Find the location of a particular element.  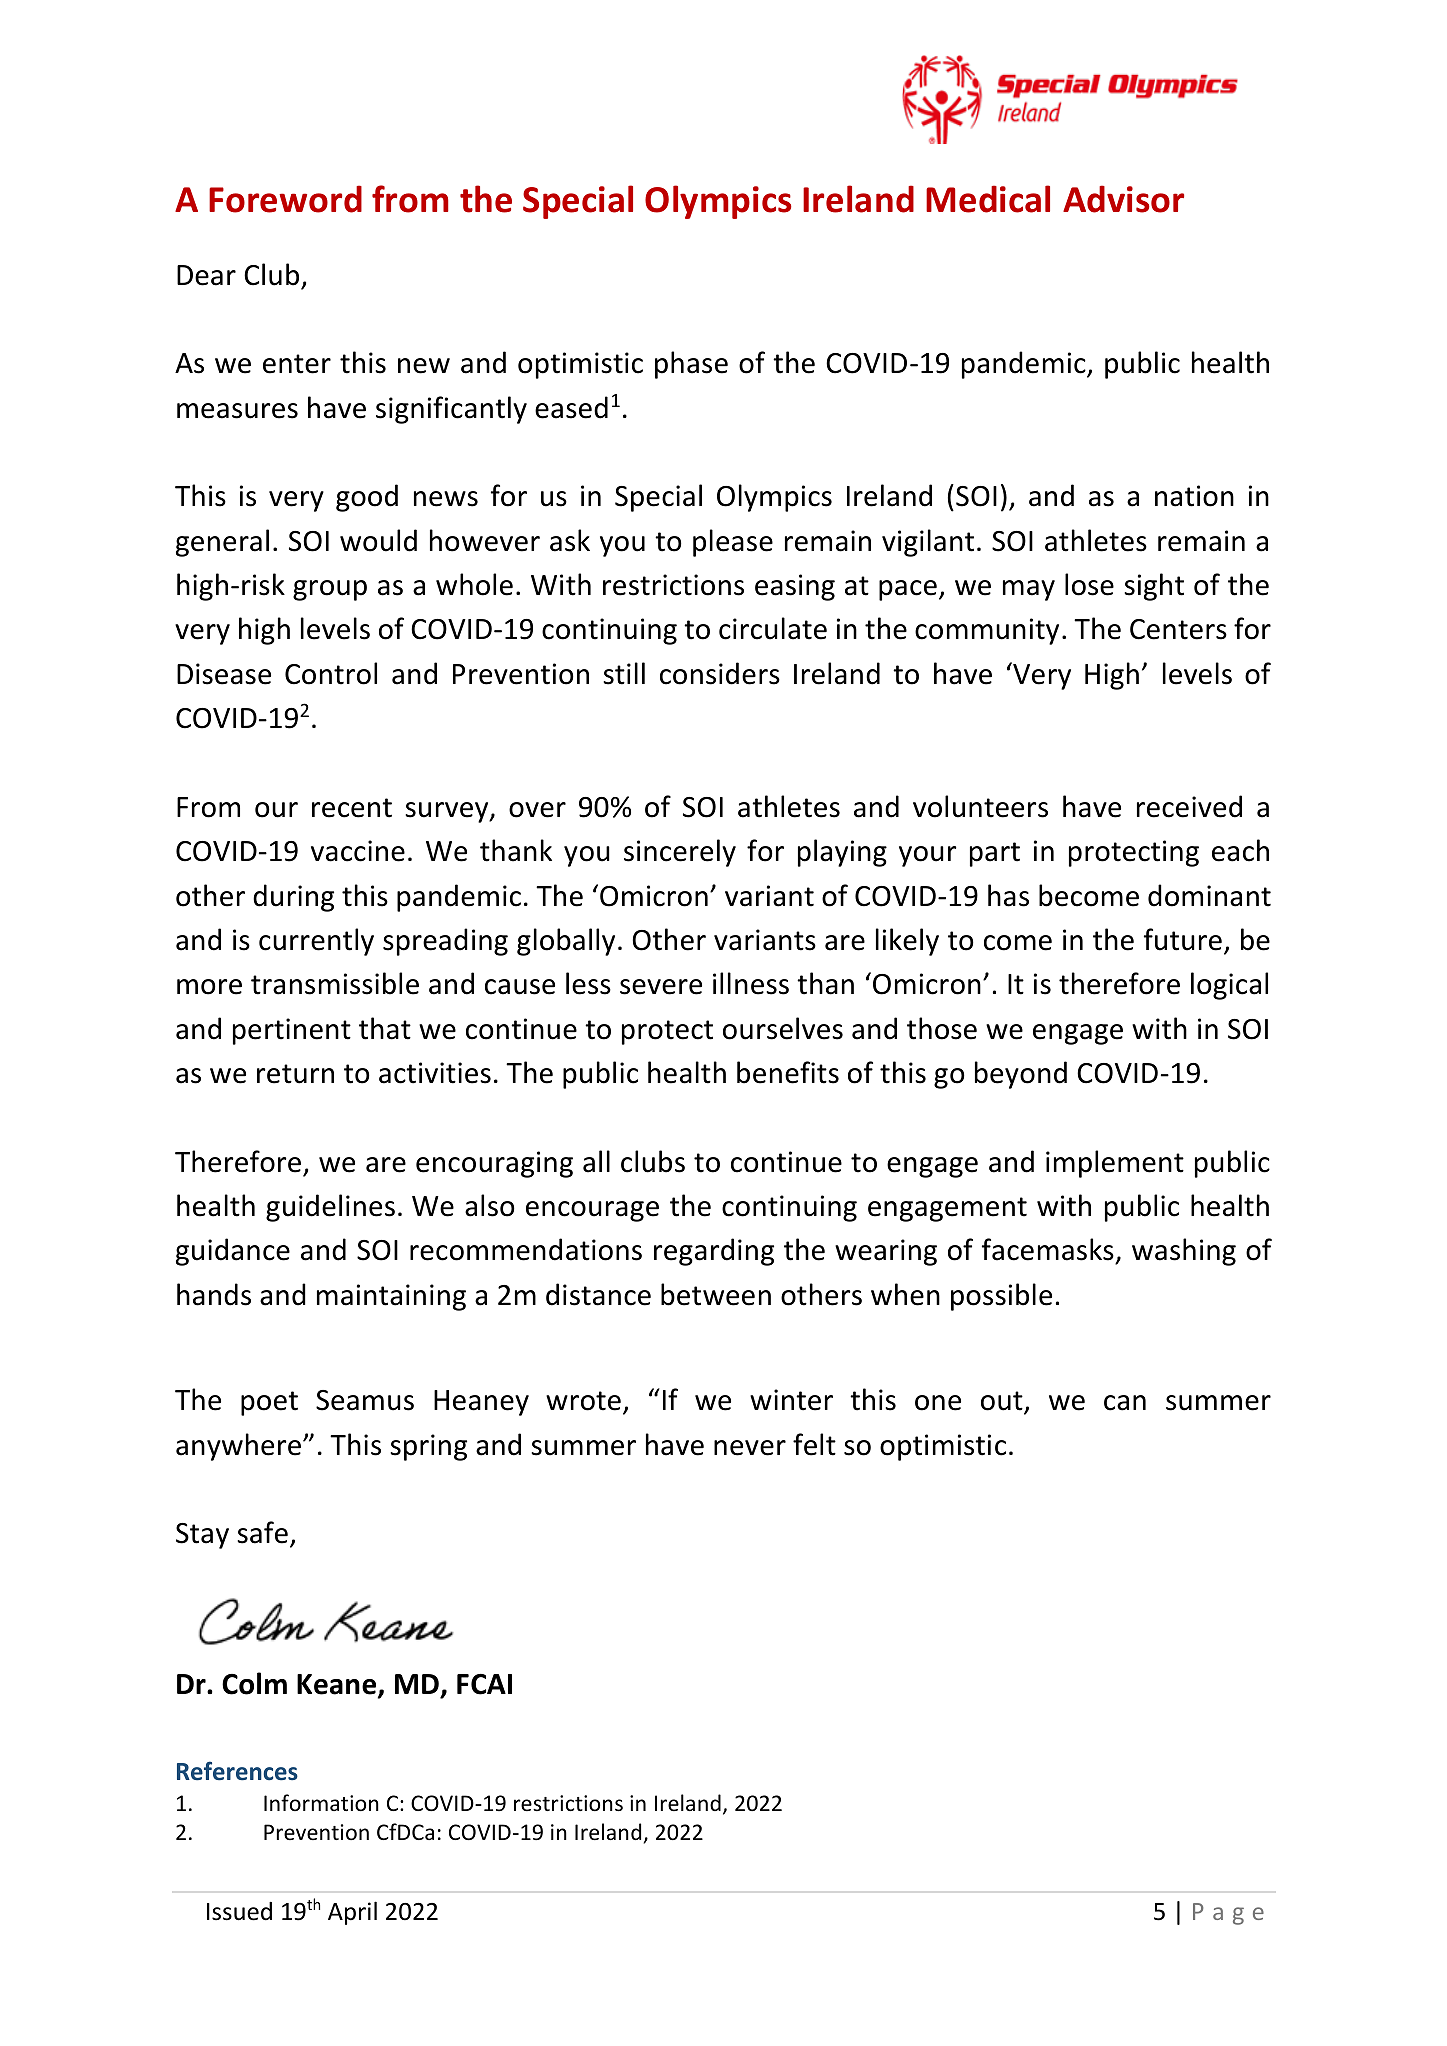

phase is located at coordinates (691, 365).
